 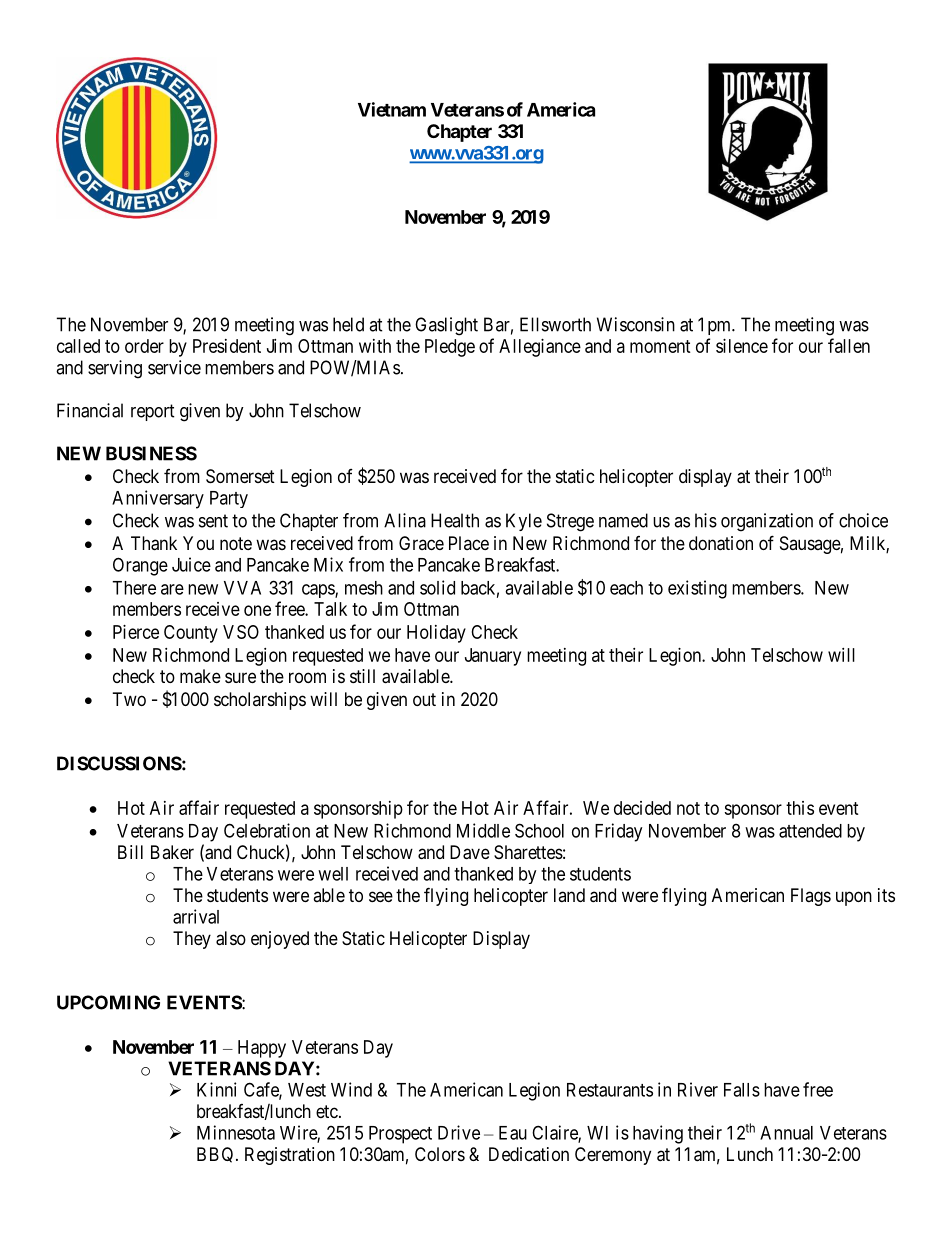 What do you see at coordinates (446, 326) in the screenshot?
I see `Gaslight` at bounding box center [446, 326].
